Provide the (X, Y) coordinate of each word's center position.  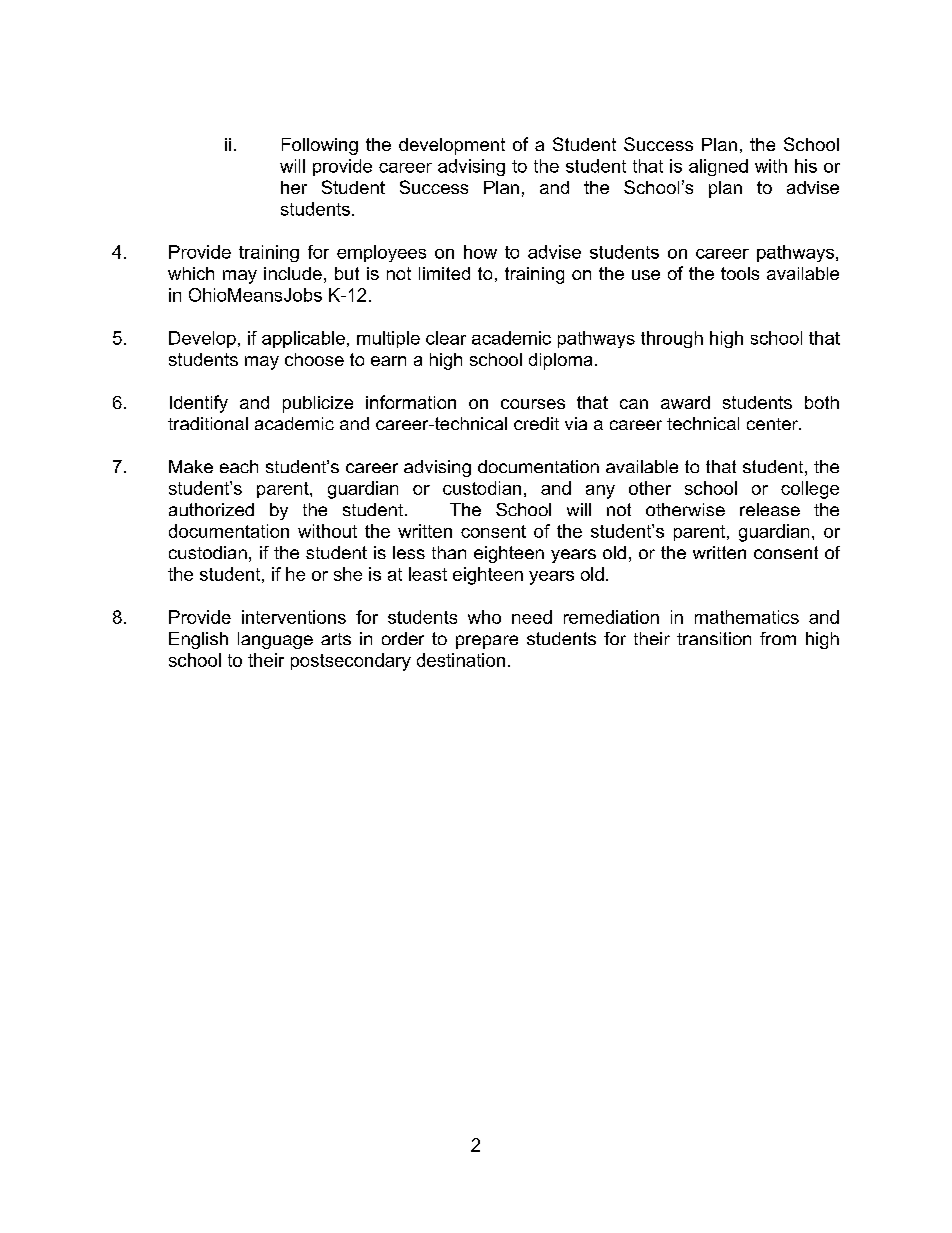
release (770, 509)
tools (740, 273)
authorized (211, 509)
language (275, 640)
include (293, 273)
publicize (318, 404)
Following (320, 146)
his (806, 166)
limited (444, 273)
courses (533, 404)
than (449, 552)
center (774, 424)
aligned (718, 167)
